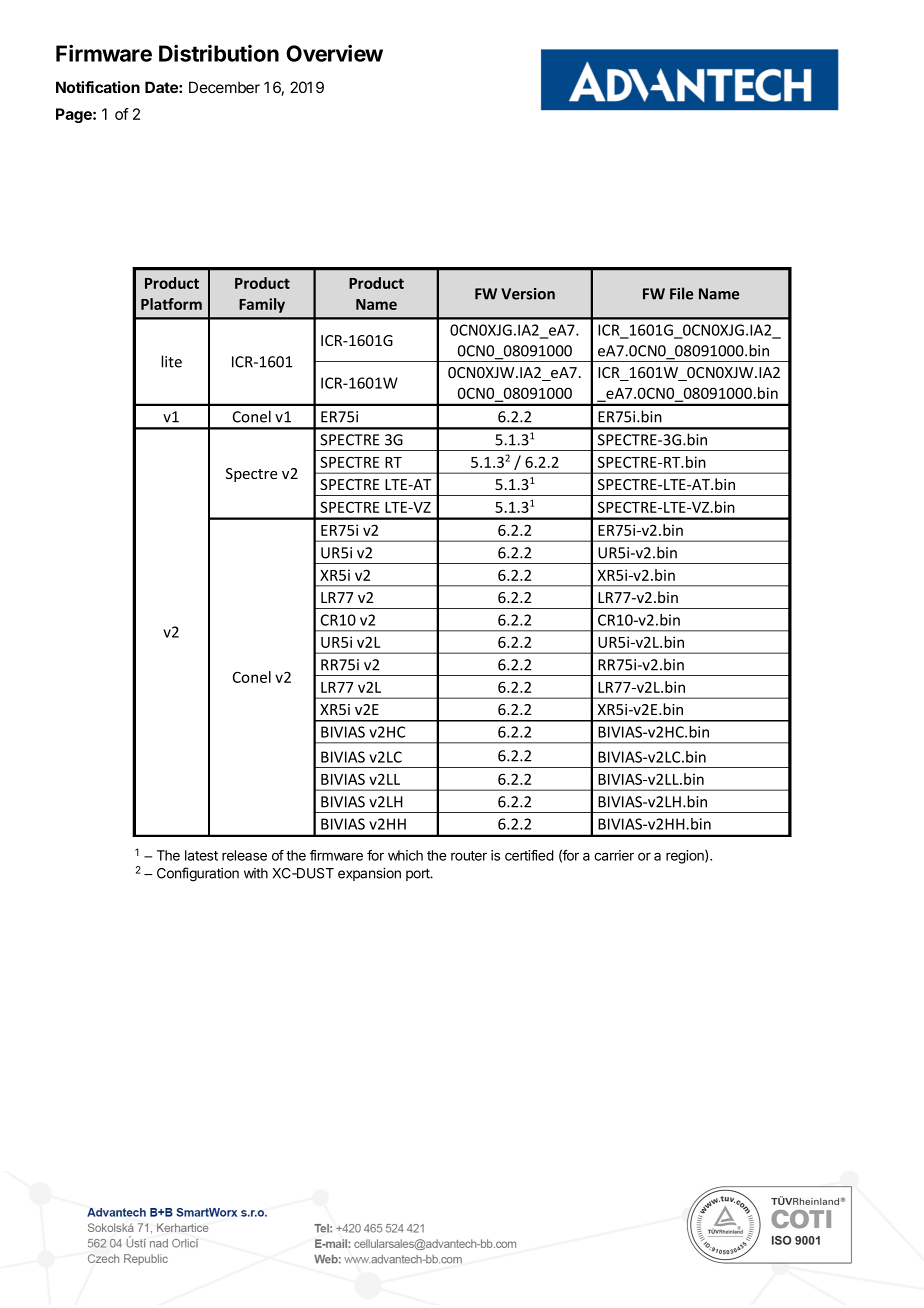  What do you see at coordinates (681, 293) in the screenshot?
I see `File` at bounding box center [681, 293].
